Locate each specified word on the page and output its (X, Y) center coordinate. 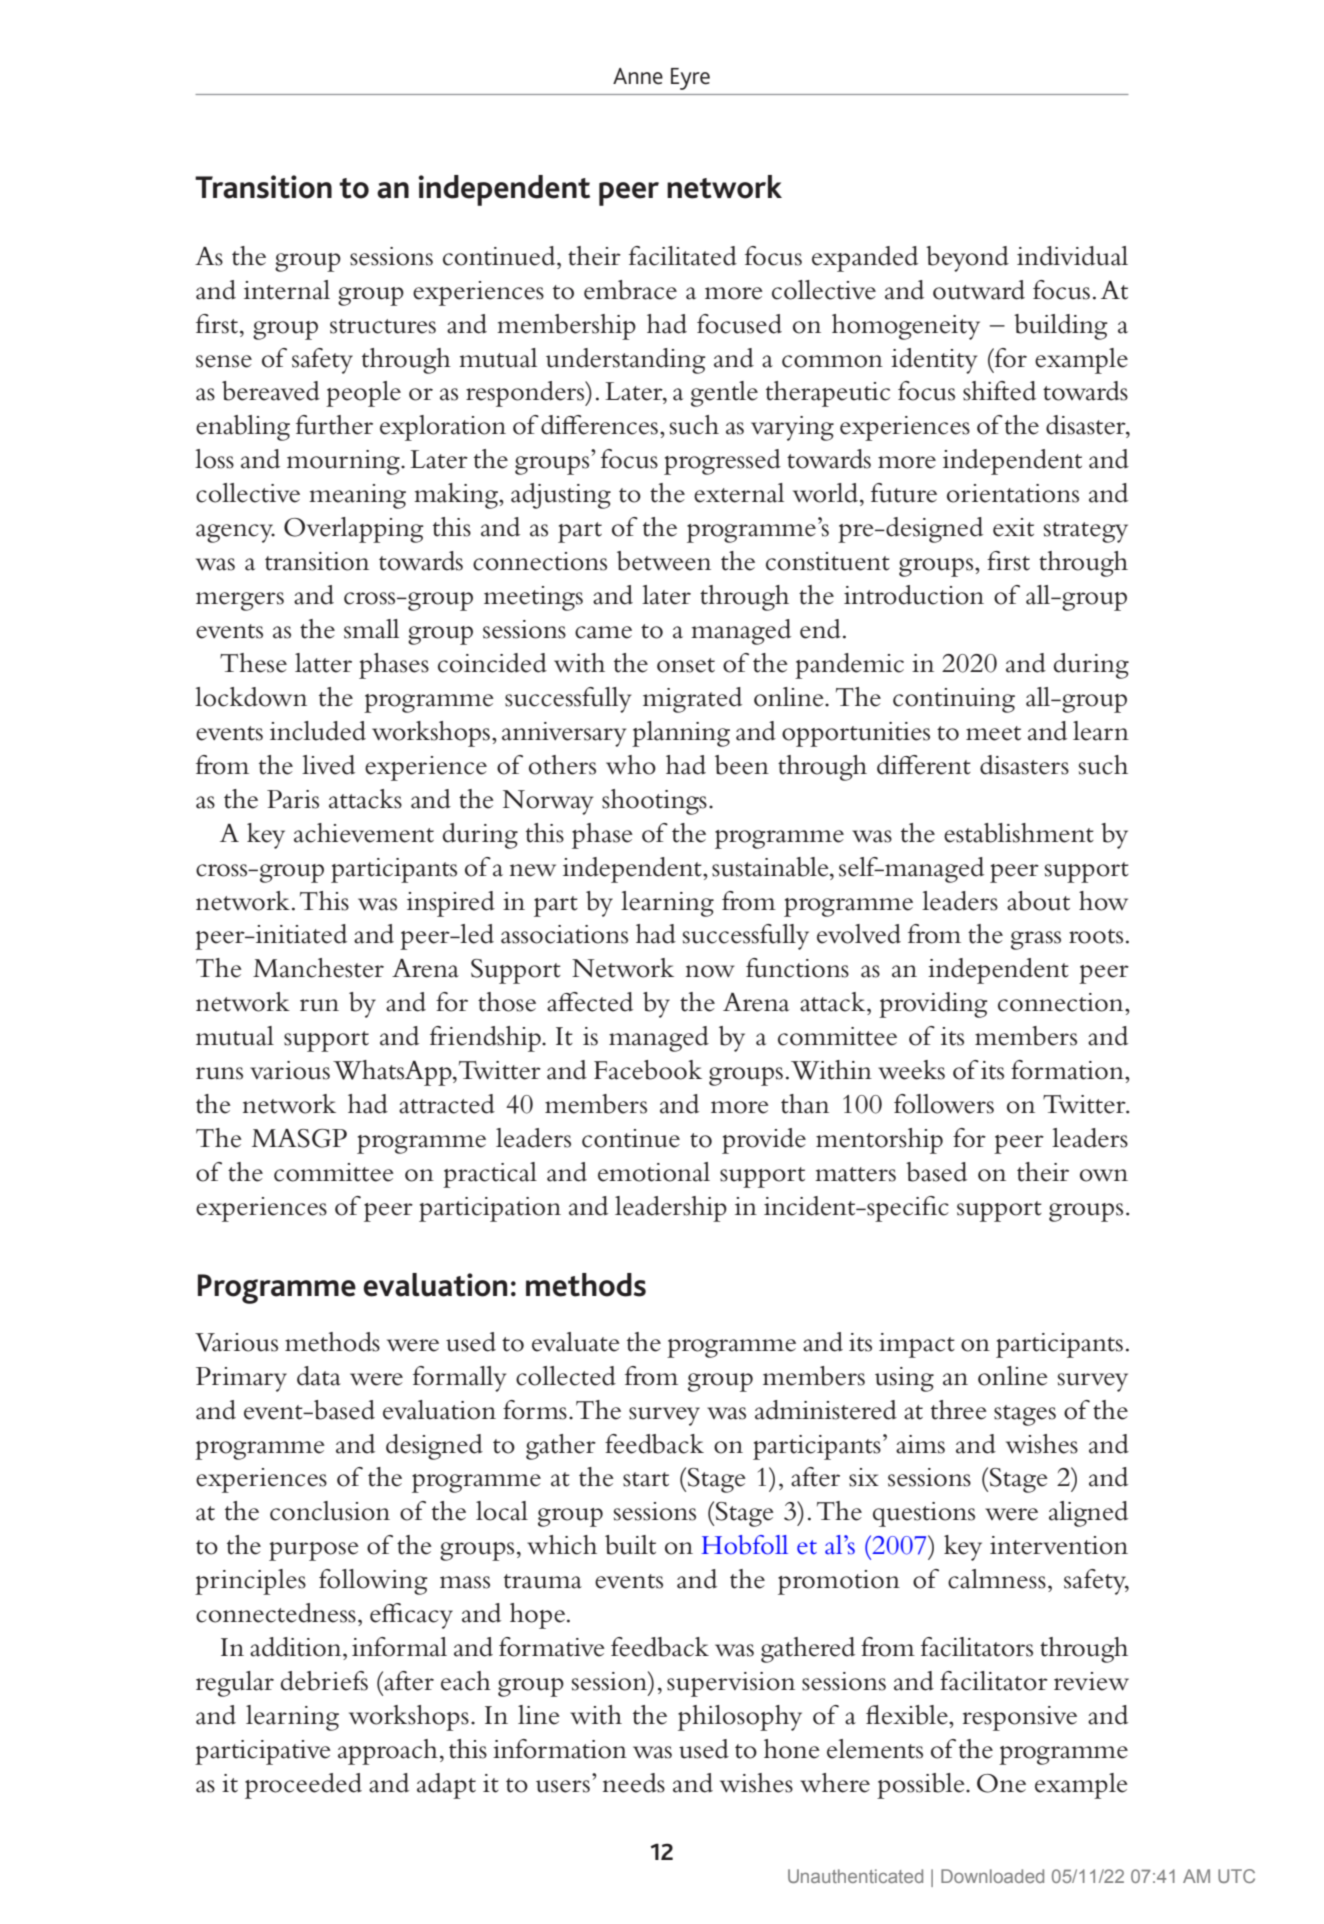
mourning (344, 462)
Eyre (690, 79)
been (742, 765)
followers (944, 1104)
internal (287, 290)
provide (764, 1141)
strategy (1086, 532)
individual (1072, 256)
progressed (722, 462)
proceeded (303, 1786)
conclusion (330, 1511)
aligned (1088, 1514)
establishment (1019, 833)
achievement (364, 833)
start (646, 1479)
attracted (447, 1104)
